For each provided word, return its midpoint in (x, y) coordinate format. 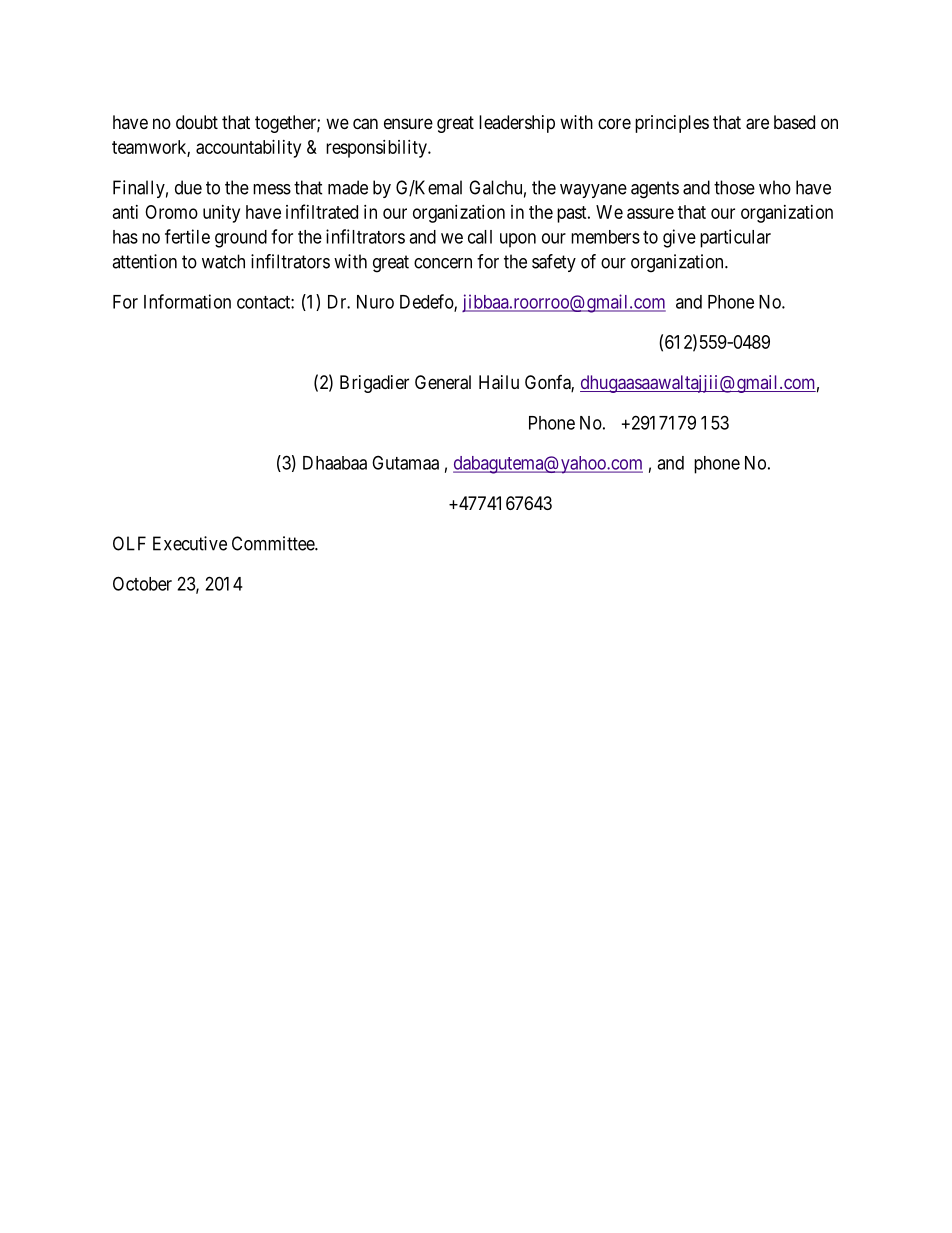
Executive (190, 543)
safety (554, 263)
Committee (274, 543)
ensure (408, 123)
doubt (197, 122)
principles (672, 124)
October (142, 583)
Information (187, 301)
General (443, 382)
